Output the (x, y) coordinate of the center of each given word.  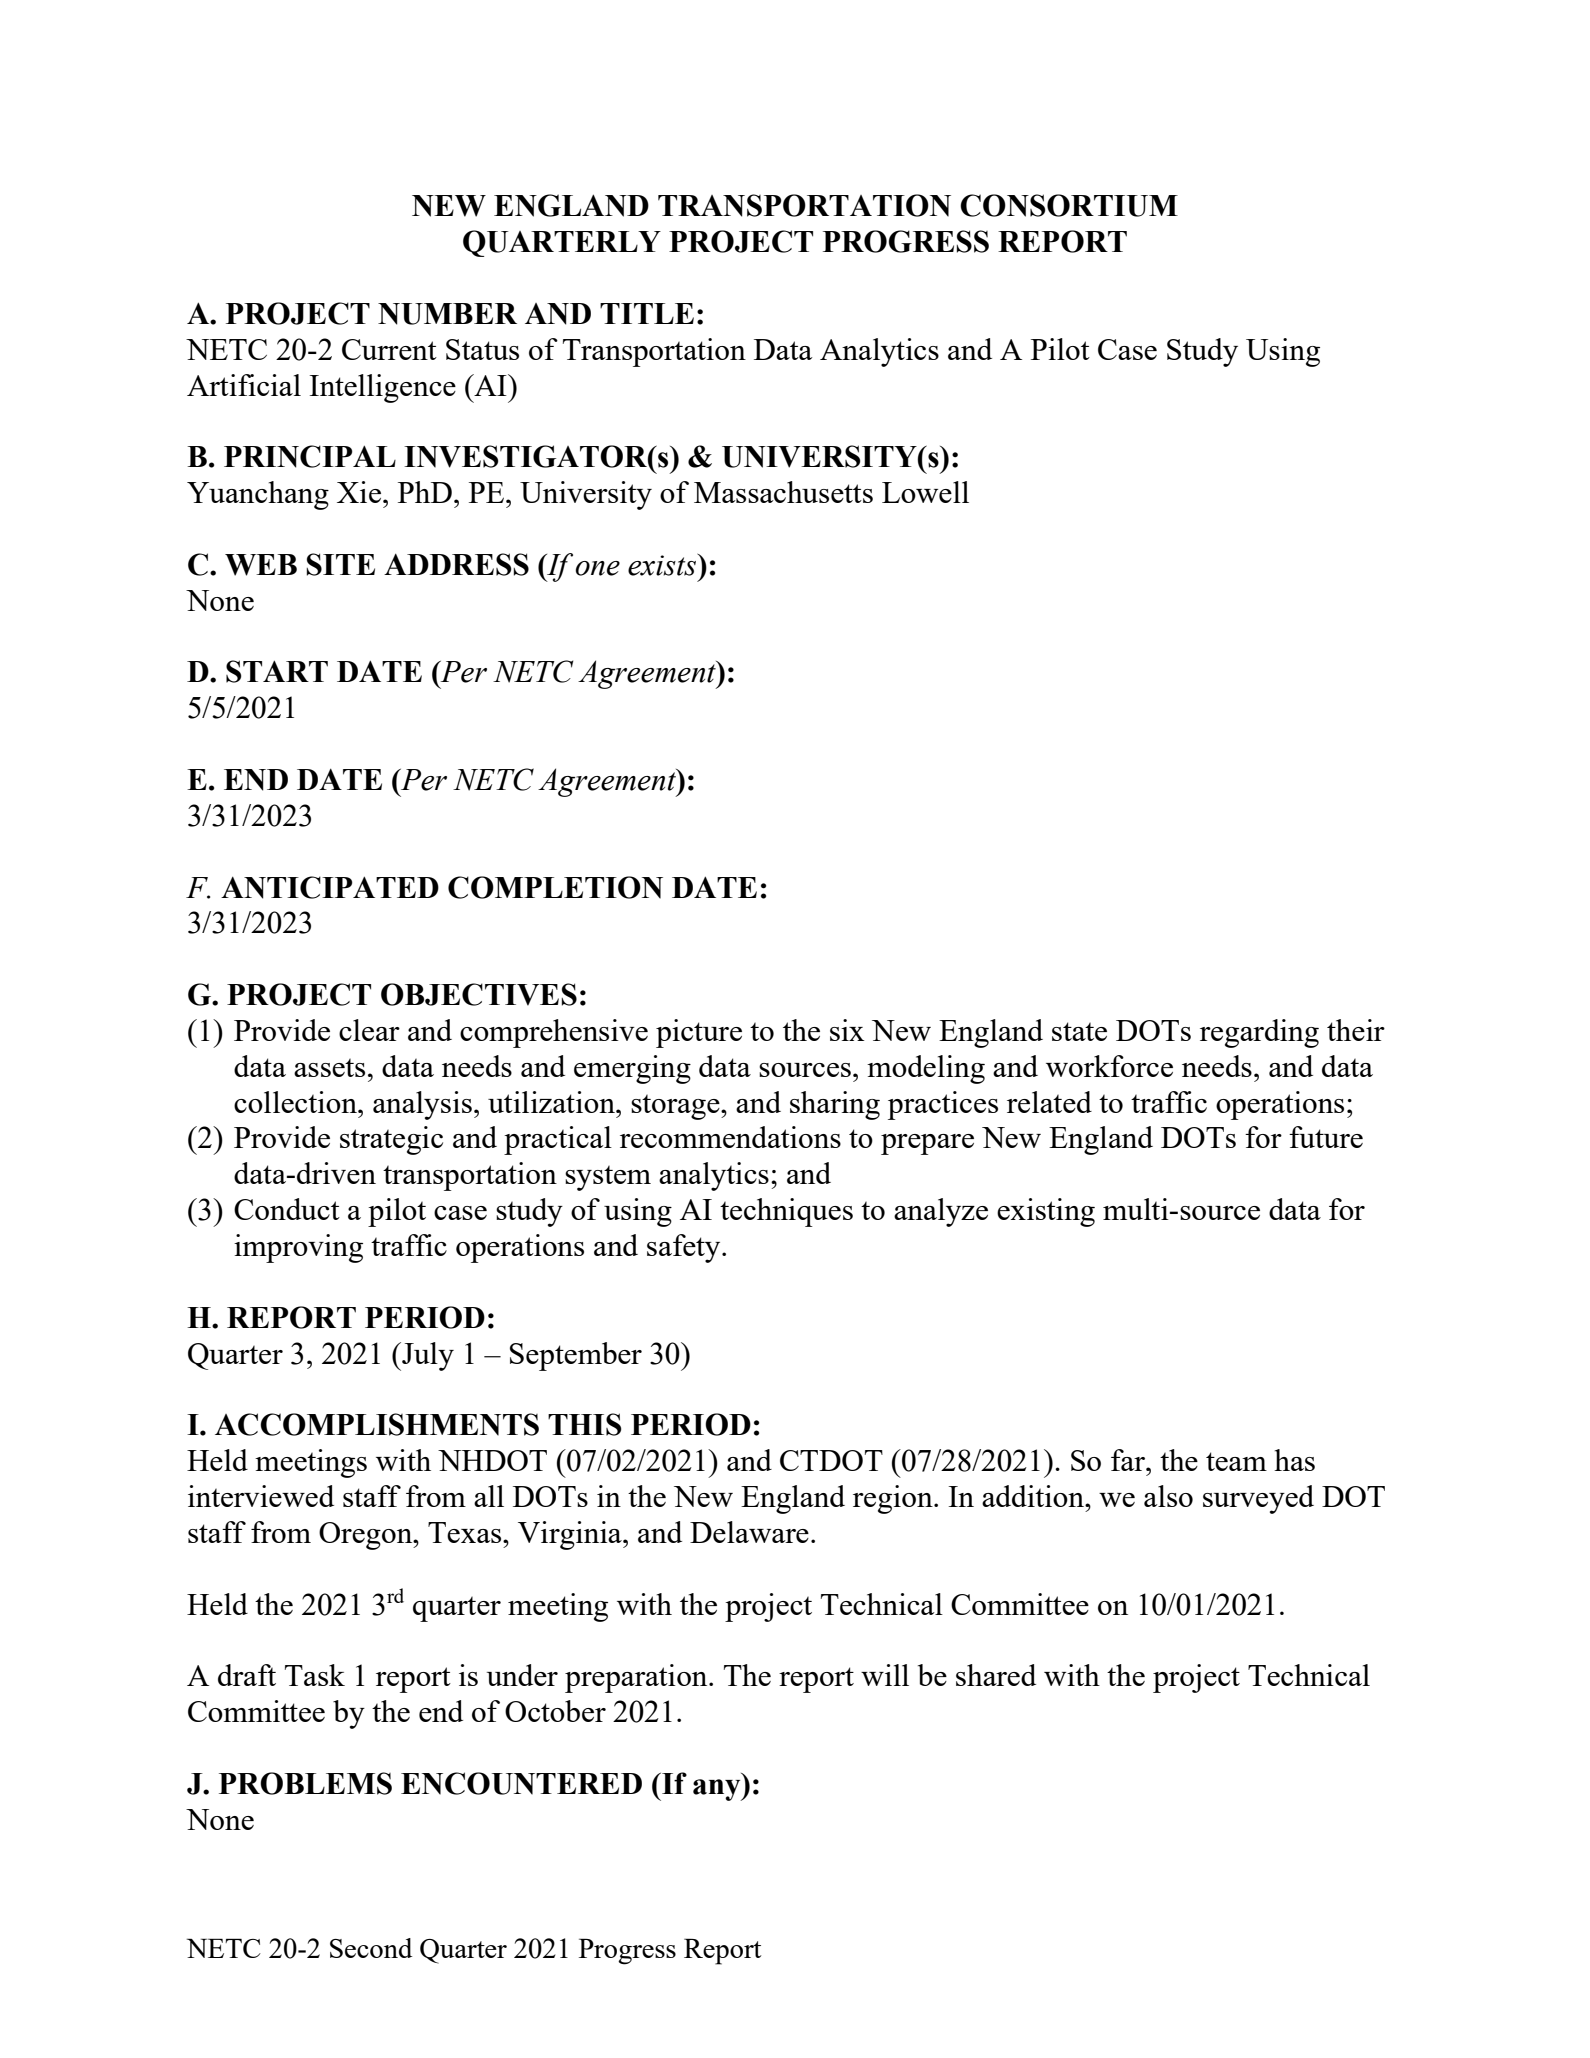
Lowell (925, 492)
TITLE (647, 313)
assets (329, 1067)
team (1236, 1461)
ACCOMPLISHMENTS (377, 1424)
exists (663, 565)
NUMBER (447, 314)
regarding (1259, 1033)
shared (996, 1675)
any (718, 1790)
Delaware (749, 1532)
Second (371, 1948)
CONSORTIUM (1069, 205)
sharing (835, 1105)
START (277, 671)
